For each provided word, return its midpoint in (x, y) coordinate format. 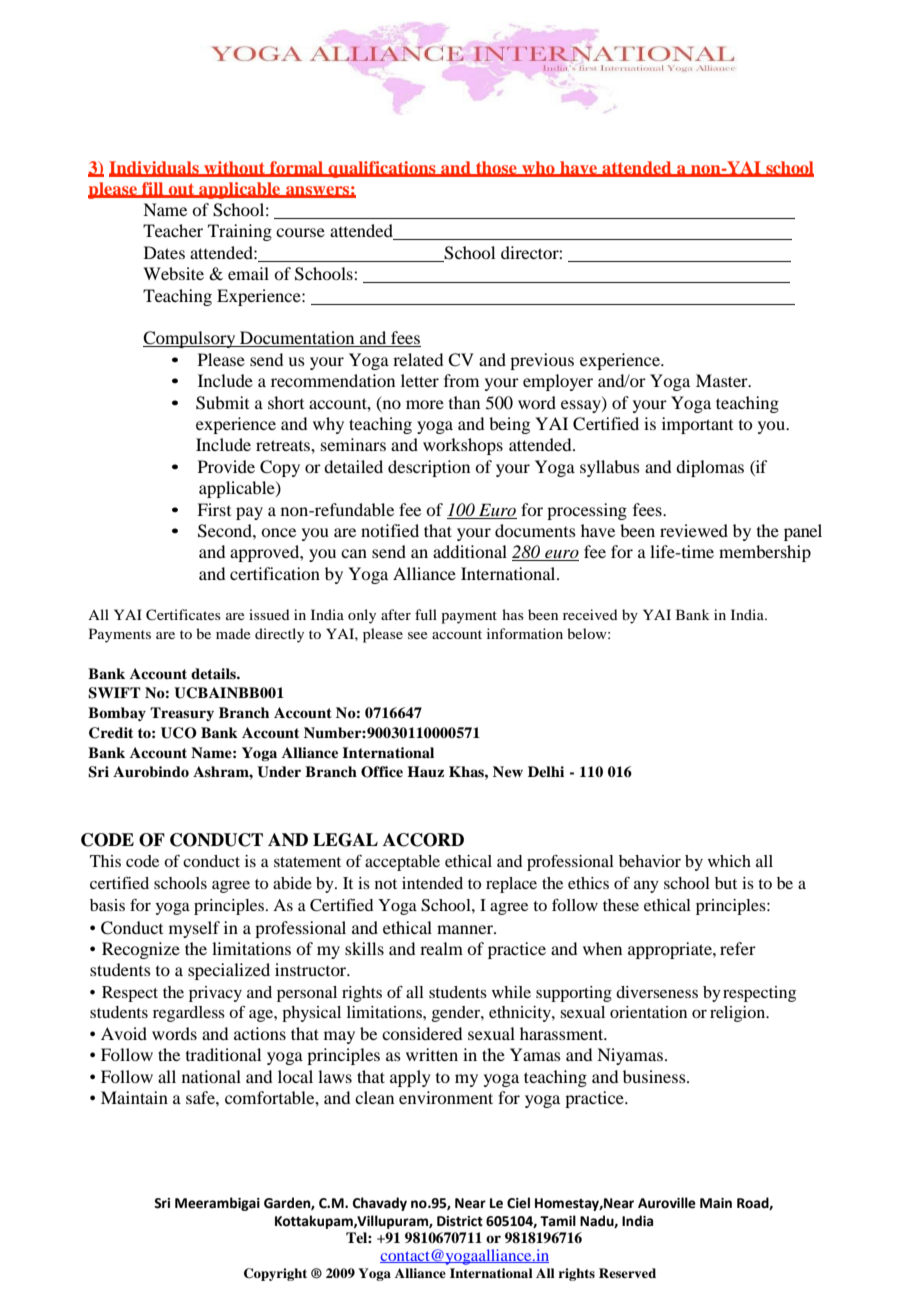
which (729, 861)
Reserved (627, 1273)
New (508, 772)
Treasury (182, 714)
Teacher (173, 230)
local (295, 1076)
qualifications (382, 169)
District (460, 1221)
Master (723, 380)
